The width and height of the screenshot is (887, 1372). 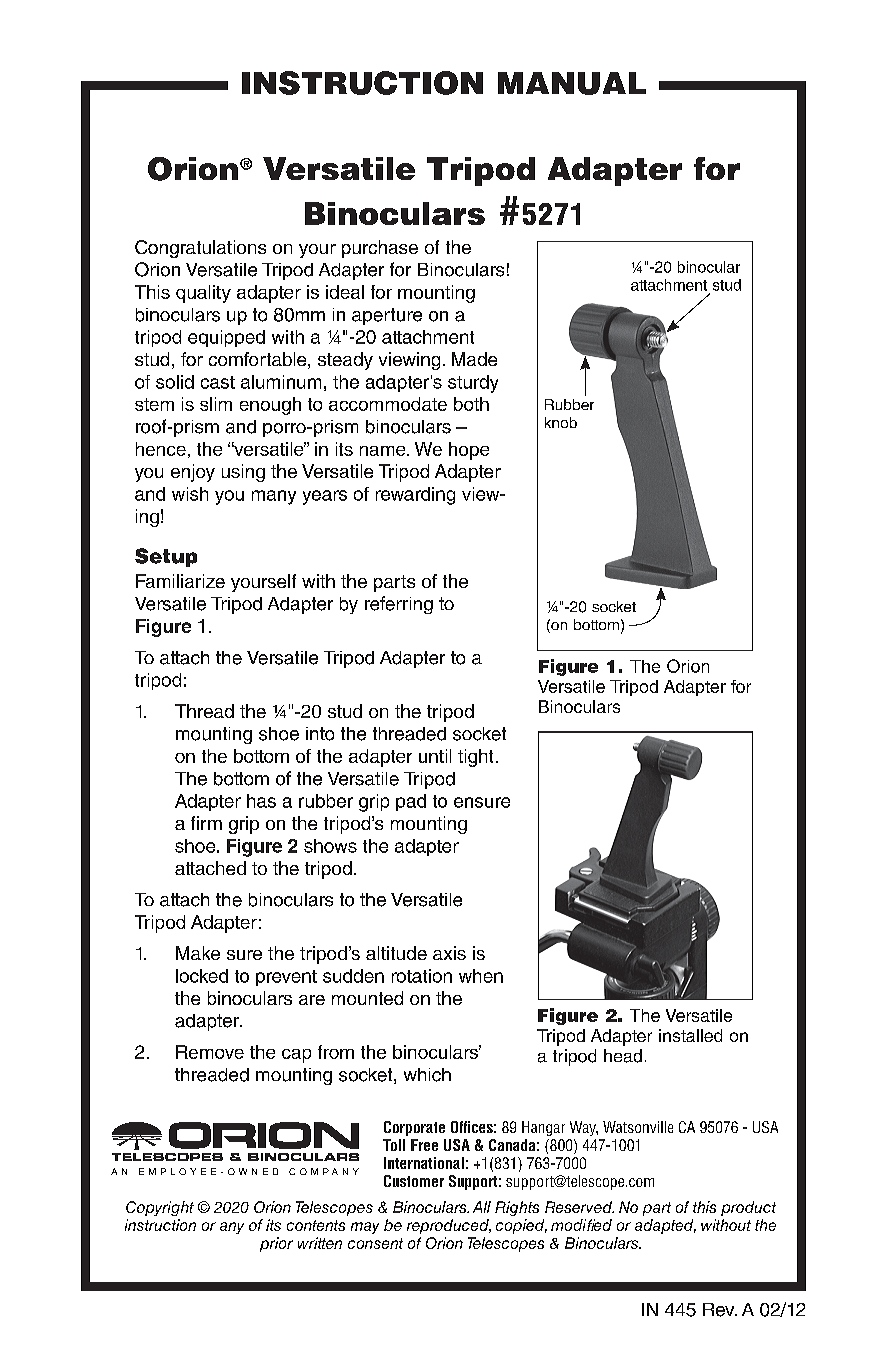 I want to click on tight, so click(x=475, y=758).
